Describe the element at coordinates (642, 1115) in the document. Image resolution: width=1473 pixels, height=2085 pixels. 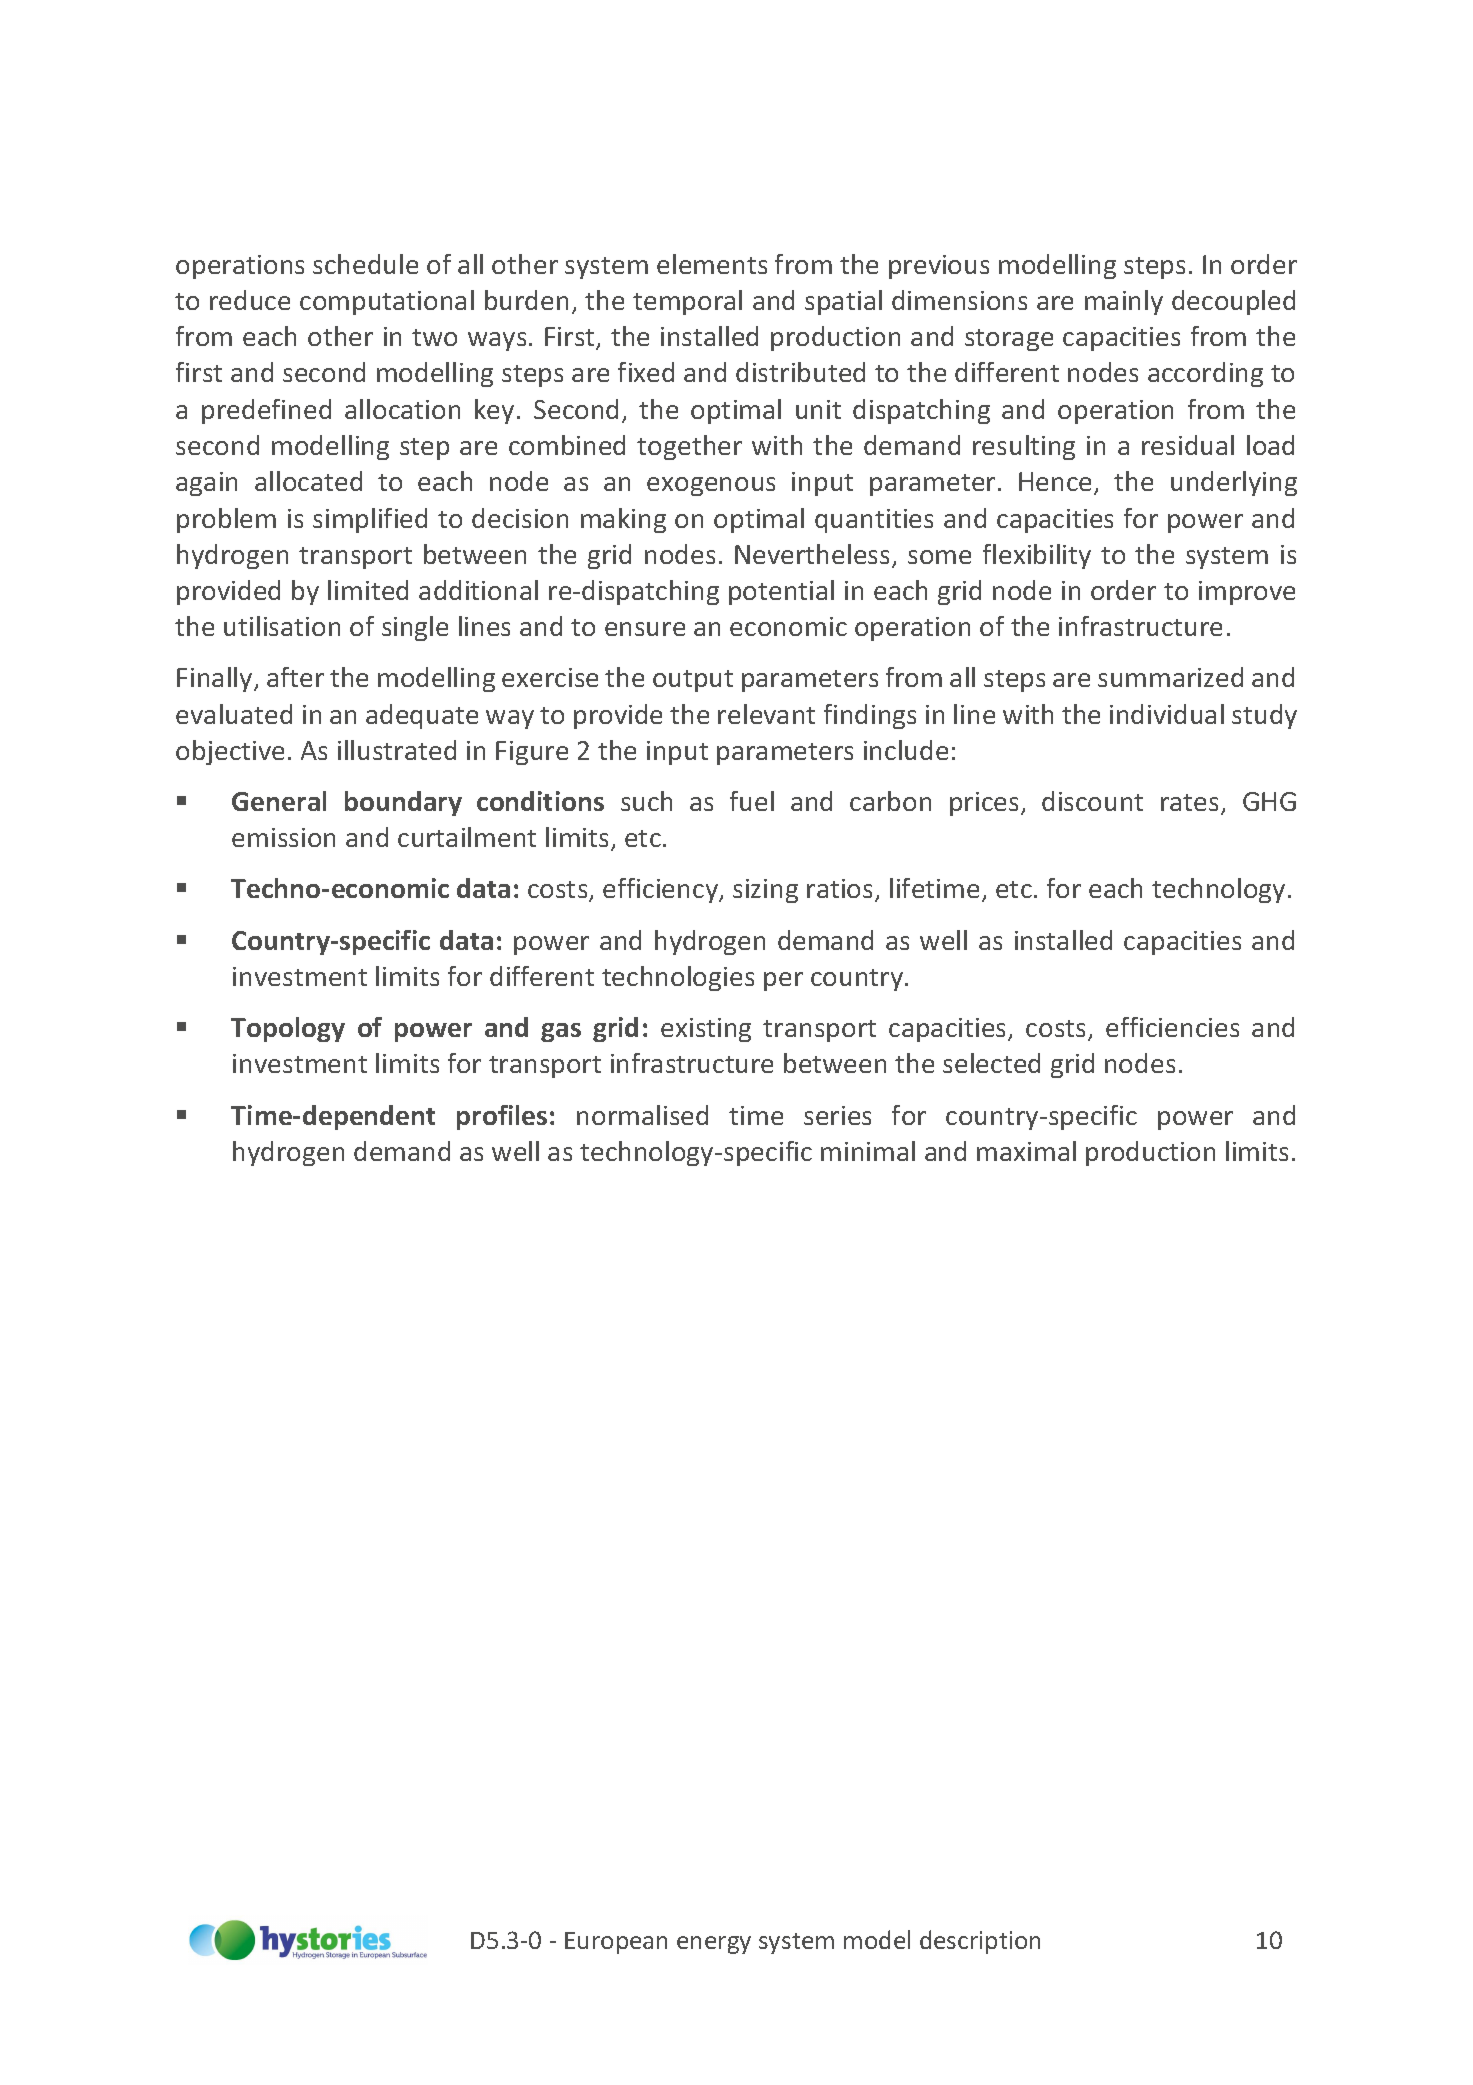
I see `normalised` at that location.
